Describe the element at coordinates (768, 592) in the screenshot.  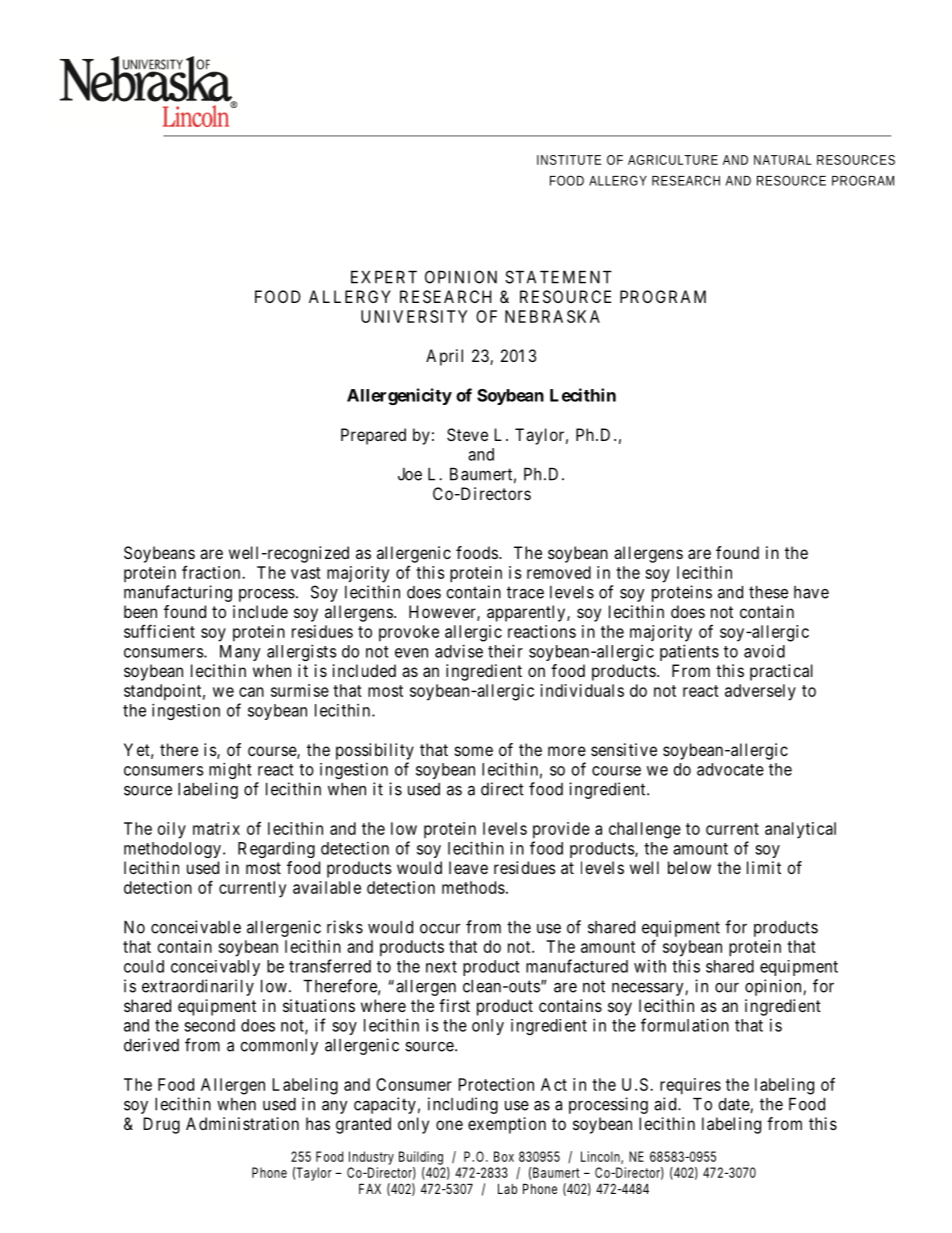
I see `these` at that location.
